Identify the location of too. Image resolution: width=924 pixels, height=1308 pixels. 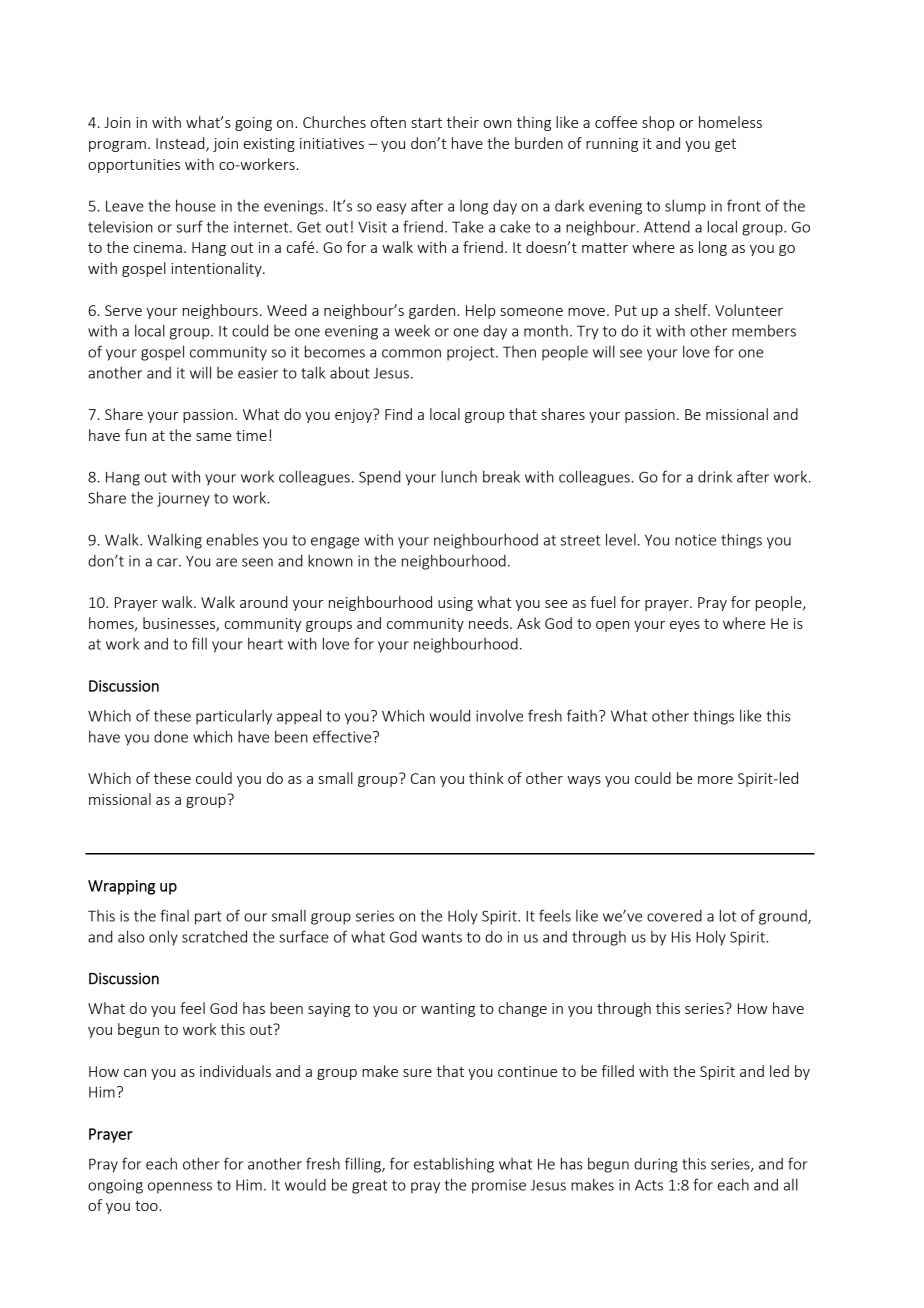
(147, 1206).
